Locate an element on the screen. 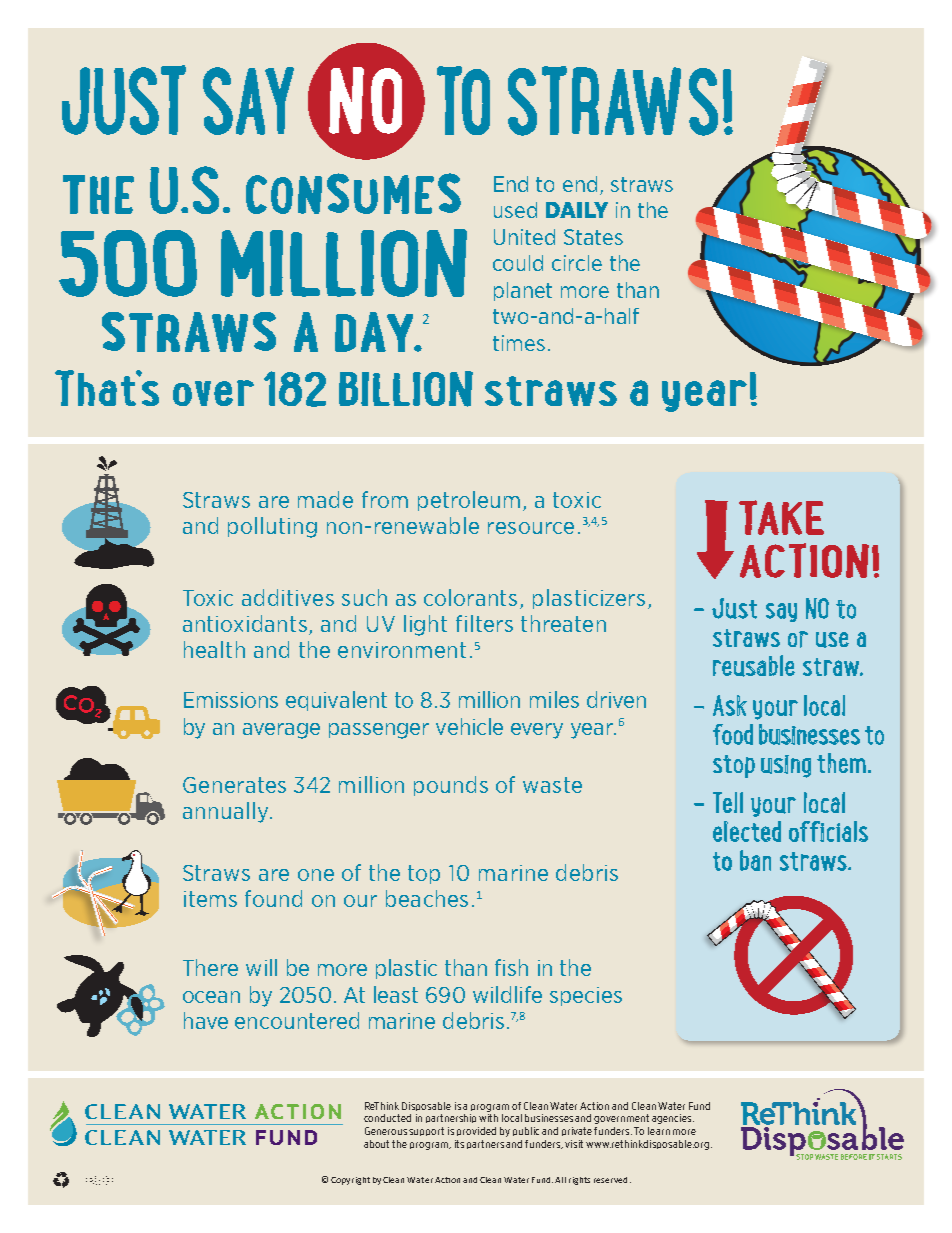  reusable is located at coordinates (754, 666).
